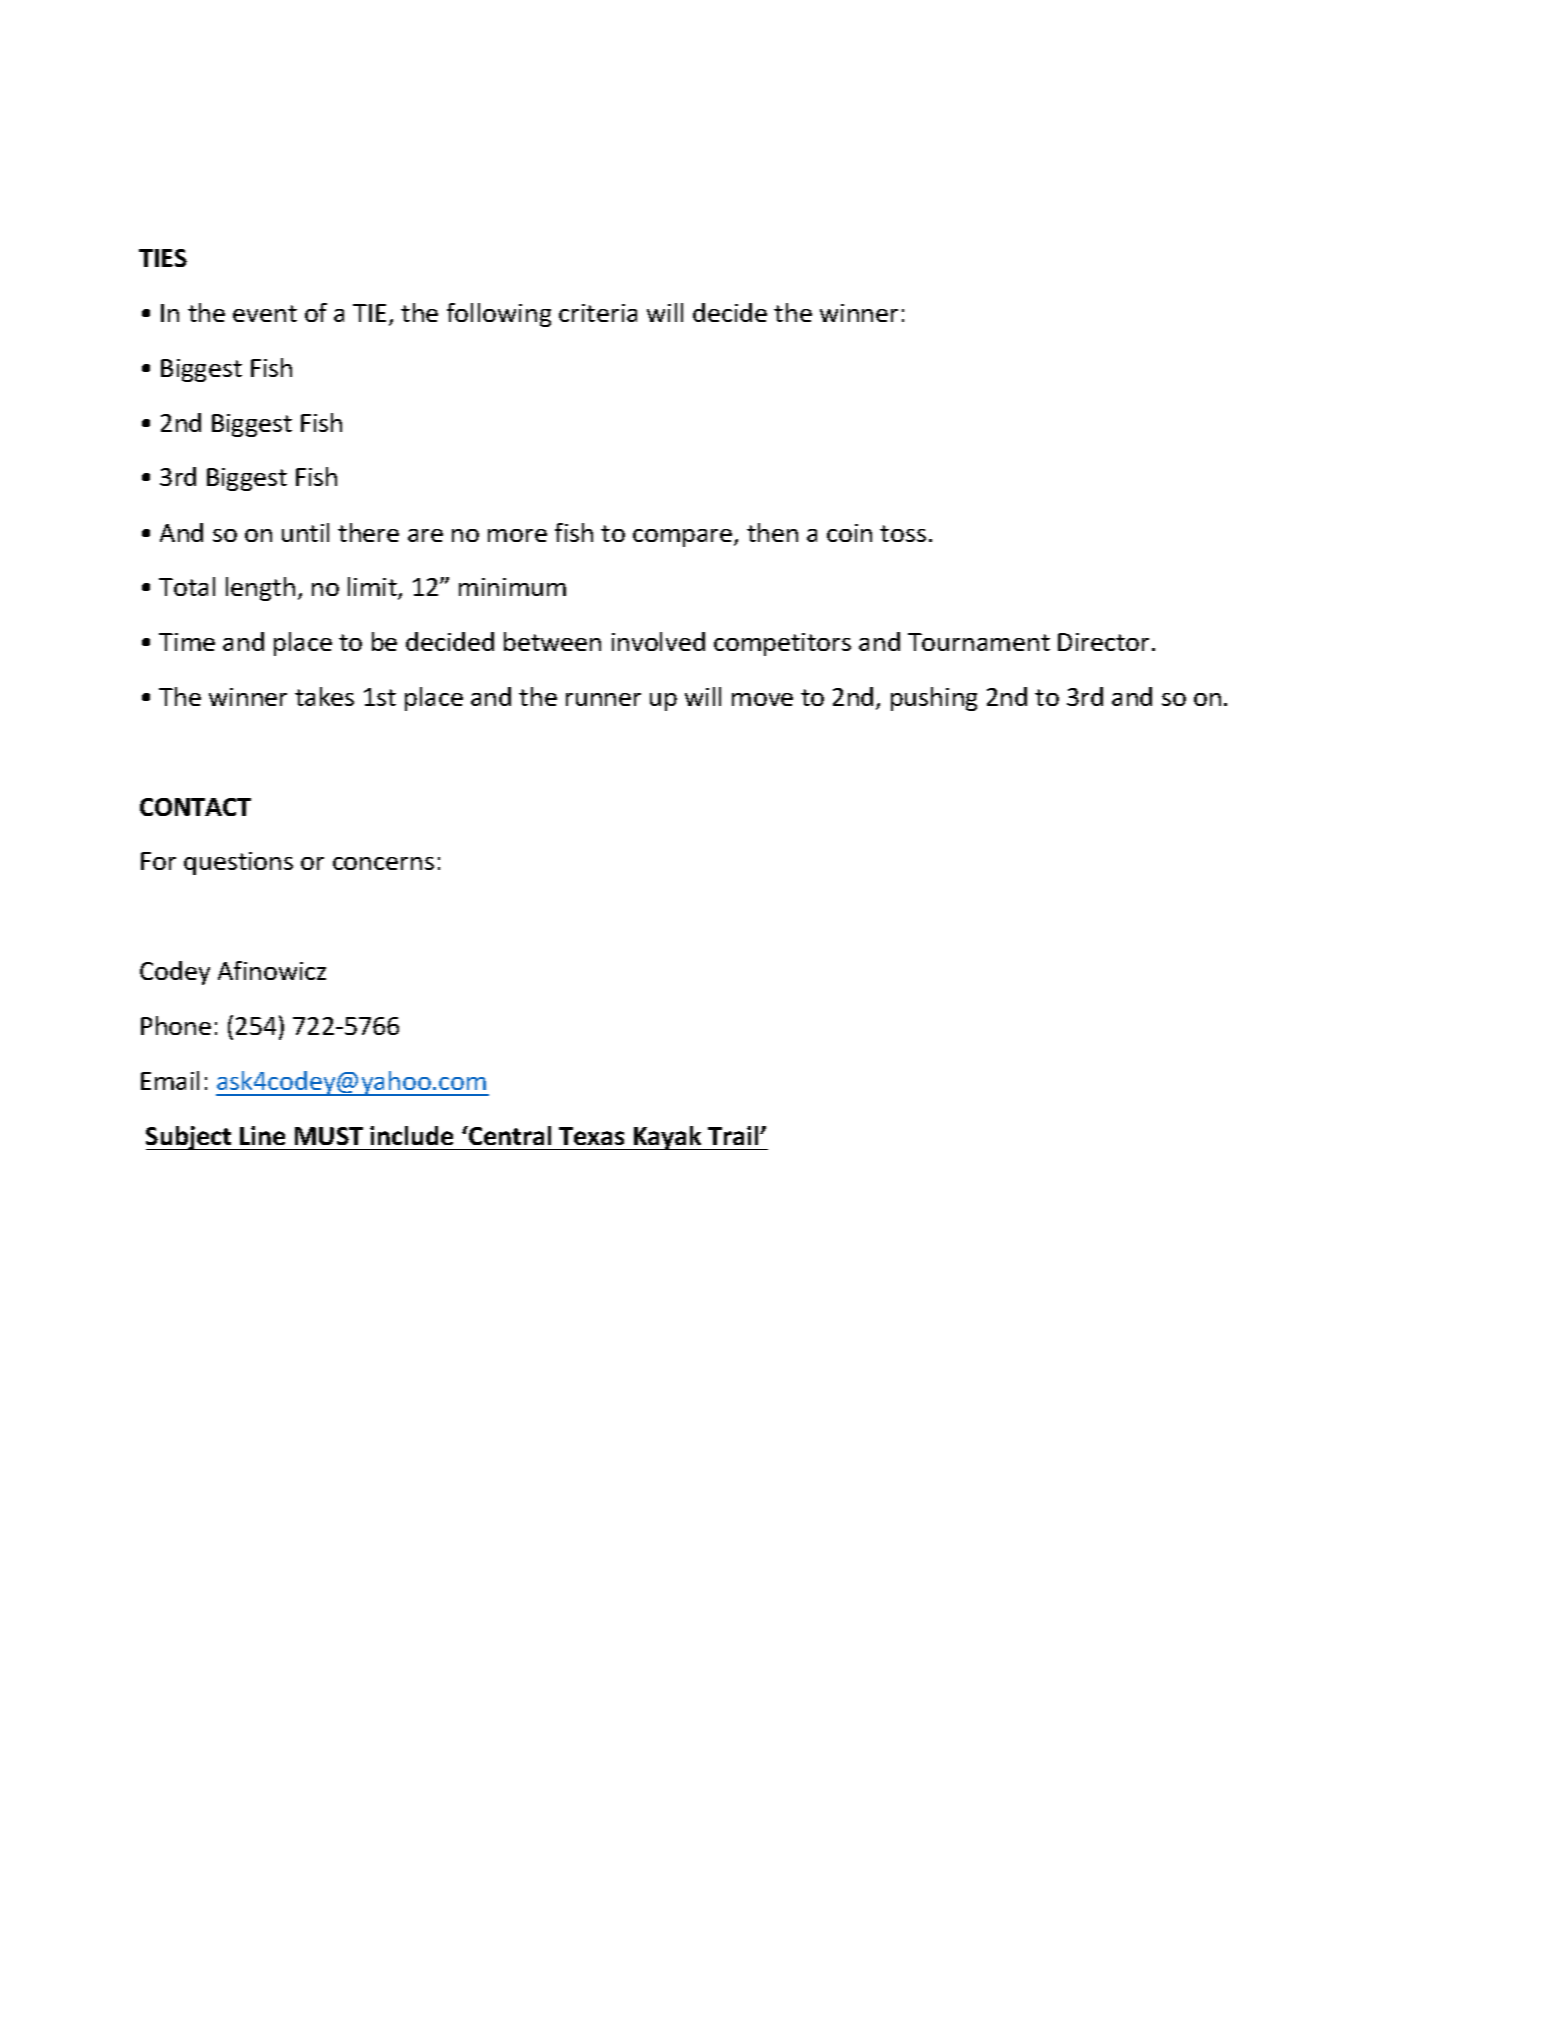 Image resolution: width=1567 pixels, height=2028 pixels. I want to click on criteria, so click(598, 313).
